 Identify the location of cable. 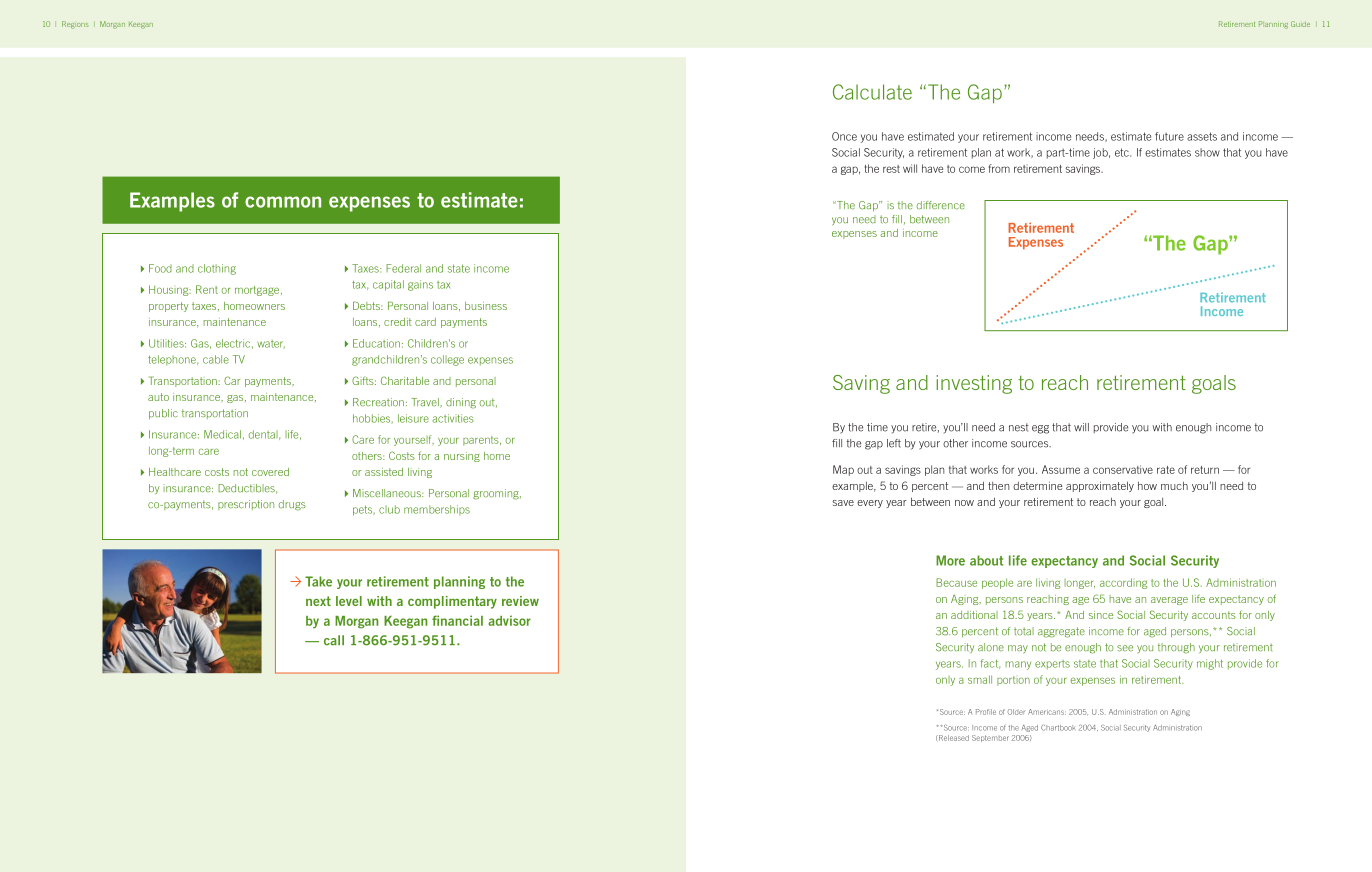
(216, 359).
